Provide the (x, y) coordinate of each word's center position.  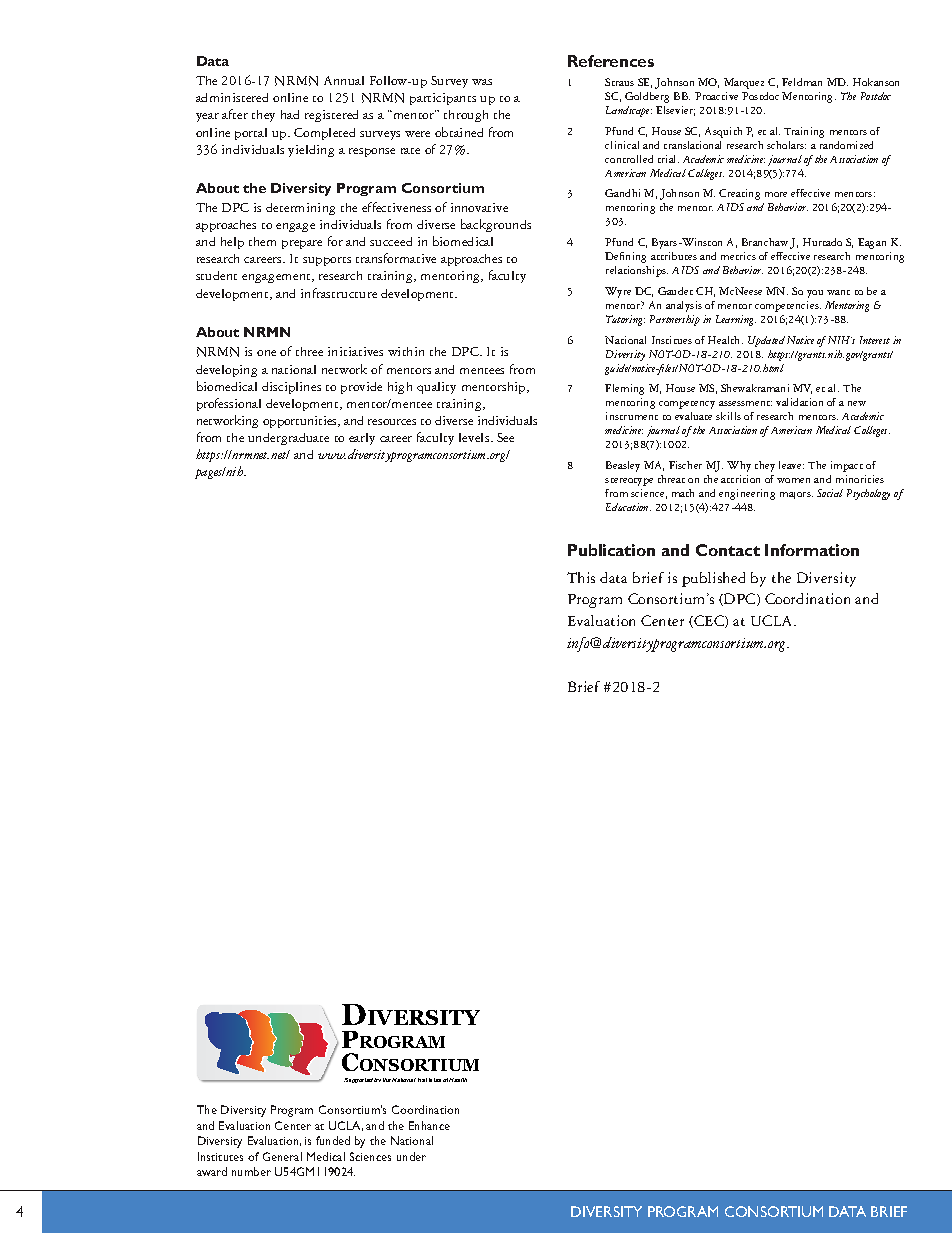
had (290, 114)
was (482, 82)
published (713, 579)
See (505, 437)
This (581, 577)
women (793, 480)
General (282, 1156)
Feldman (802, 82)
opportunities (301, 422)
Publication (611, 550)
